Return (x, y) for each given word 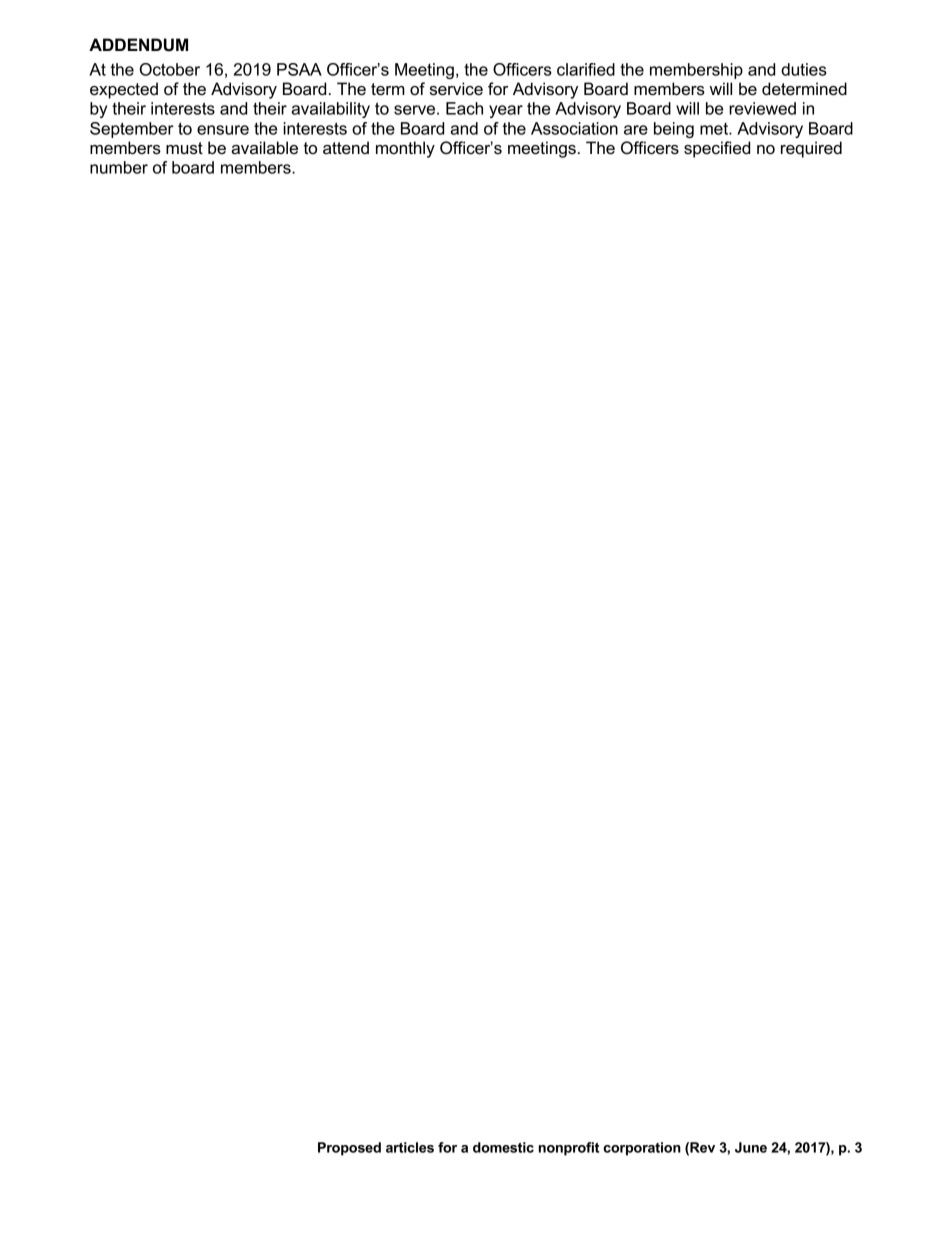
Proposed (349, 1149)
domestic (503, 1147)
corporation (642, 1149)
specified (717, 149)
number (119, 167)
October (170, 69)
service (456, 89)
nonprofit (569, 1149)
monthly (405, 149)
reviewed (762, 108)
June (751, 1147)
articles (410, 1147)
